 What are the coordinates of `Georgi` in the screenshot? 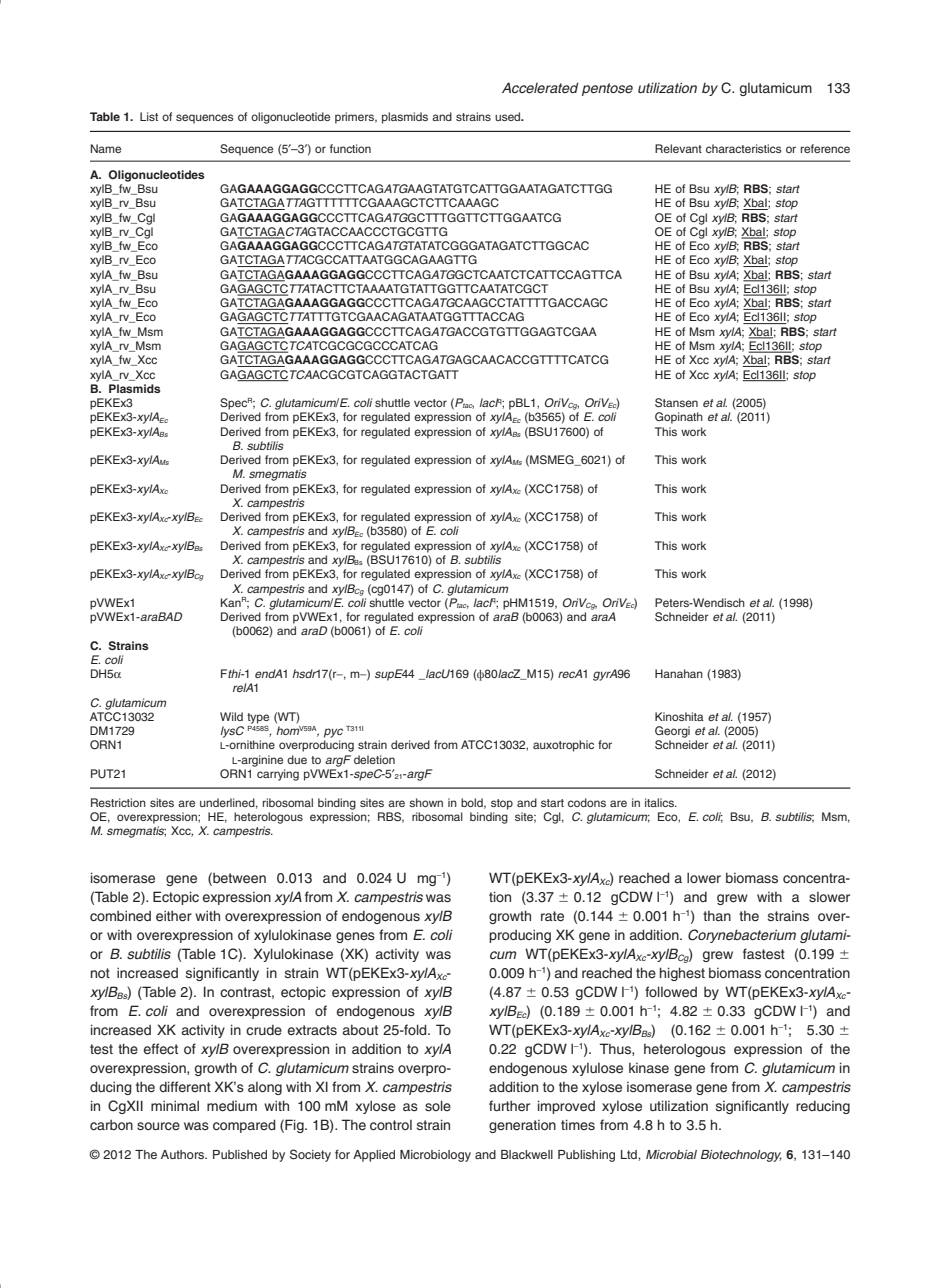 It's located at (672, 732).
